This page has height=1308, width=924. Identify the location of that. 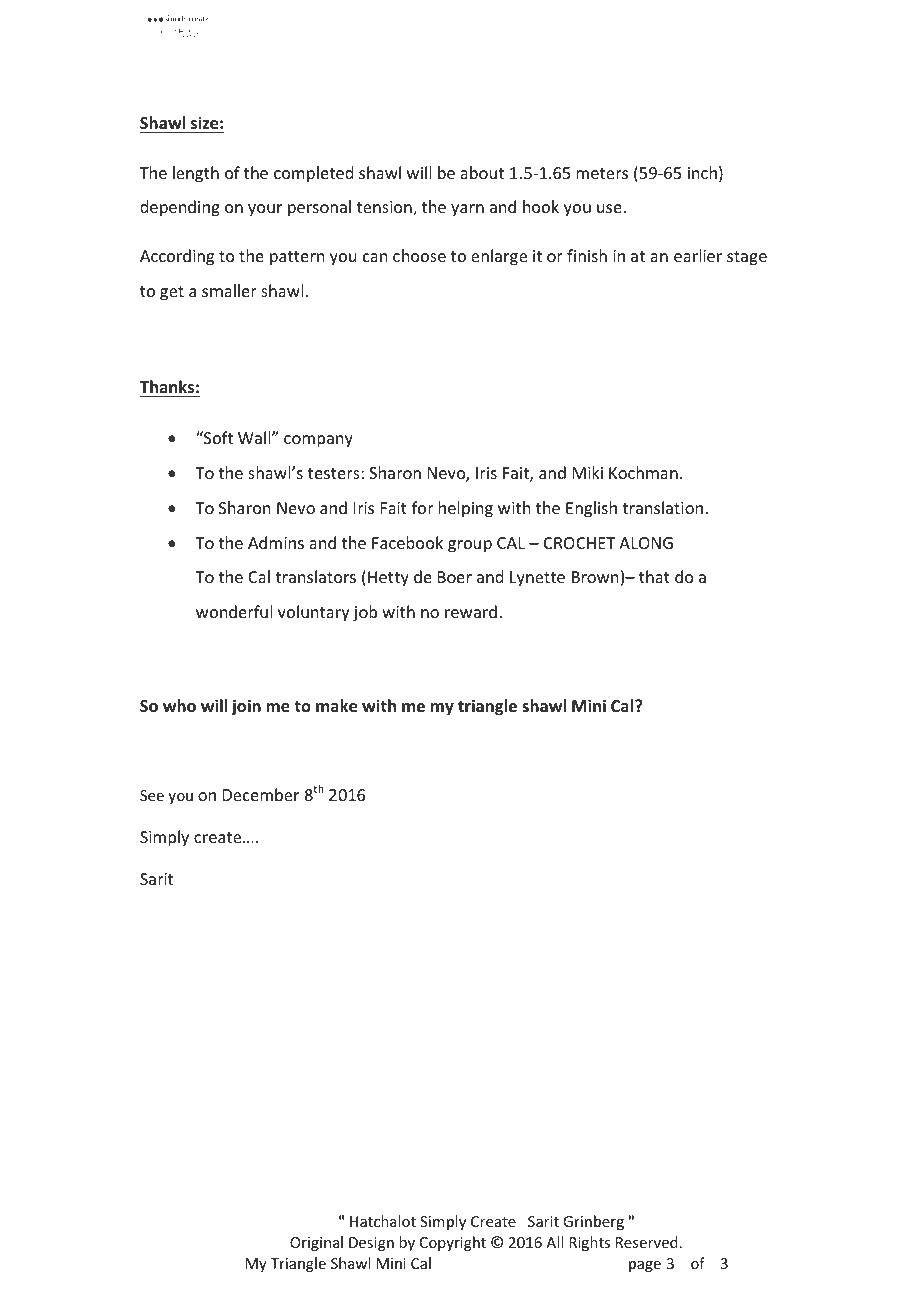
(654, 576).
